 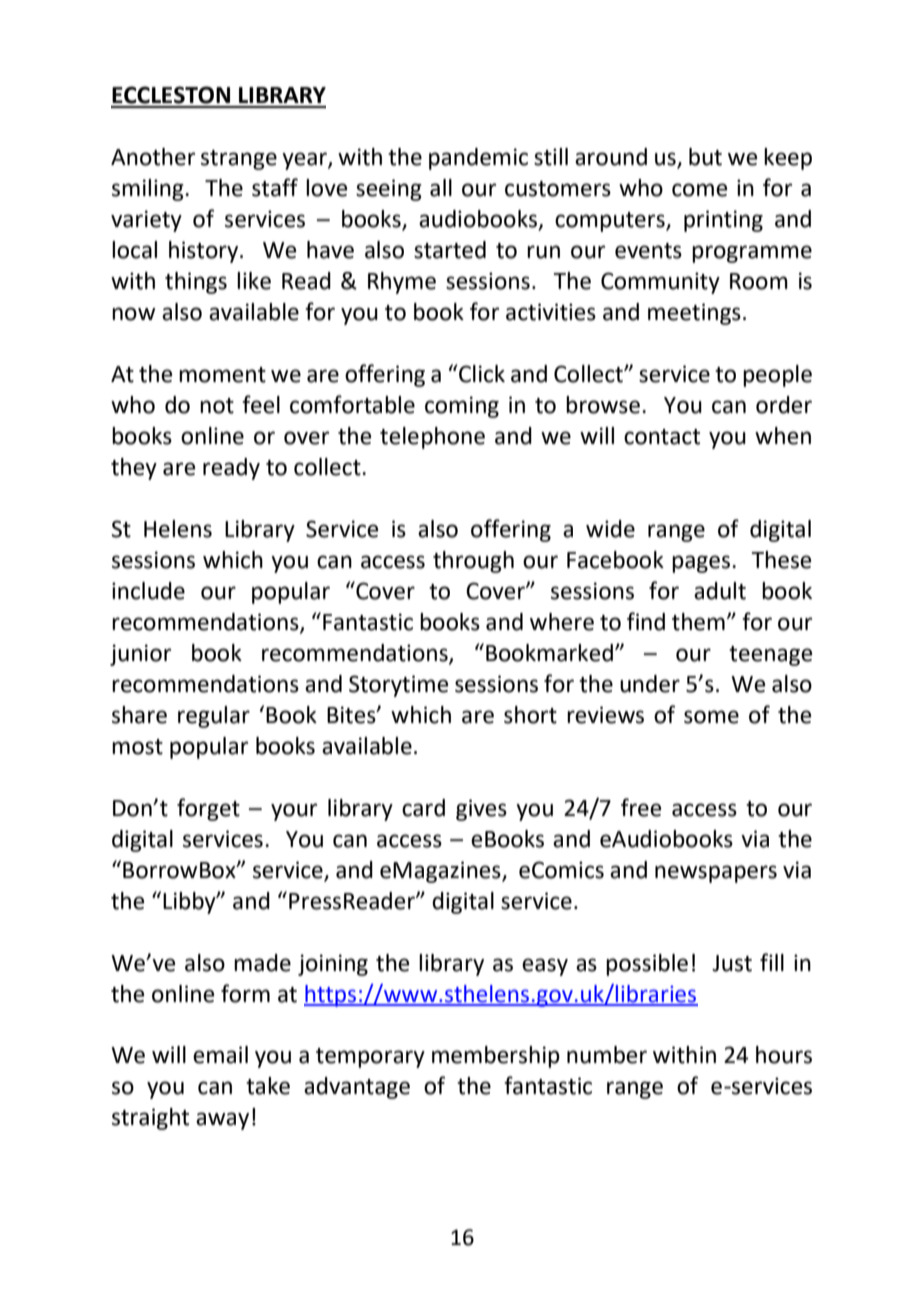 What do you see at coordinates (481, 810) in the screenshot?
I see `gives` at bounding box center [481, 810].
